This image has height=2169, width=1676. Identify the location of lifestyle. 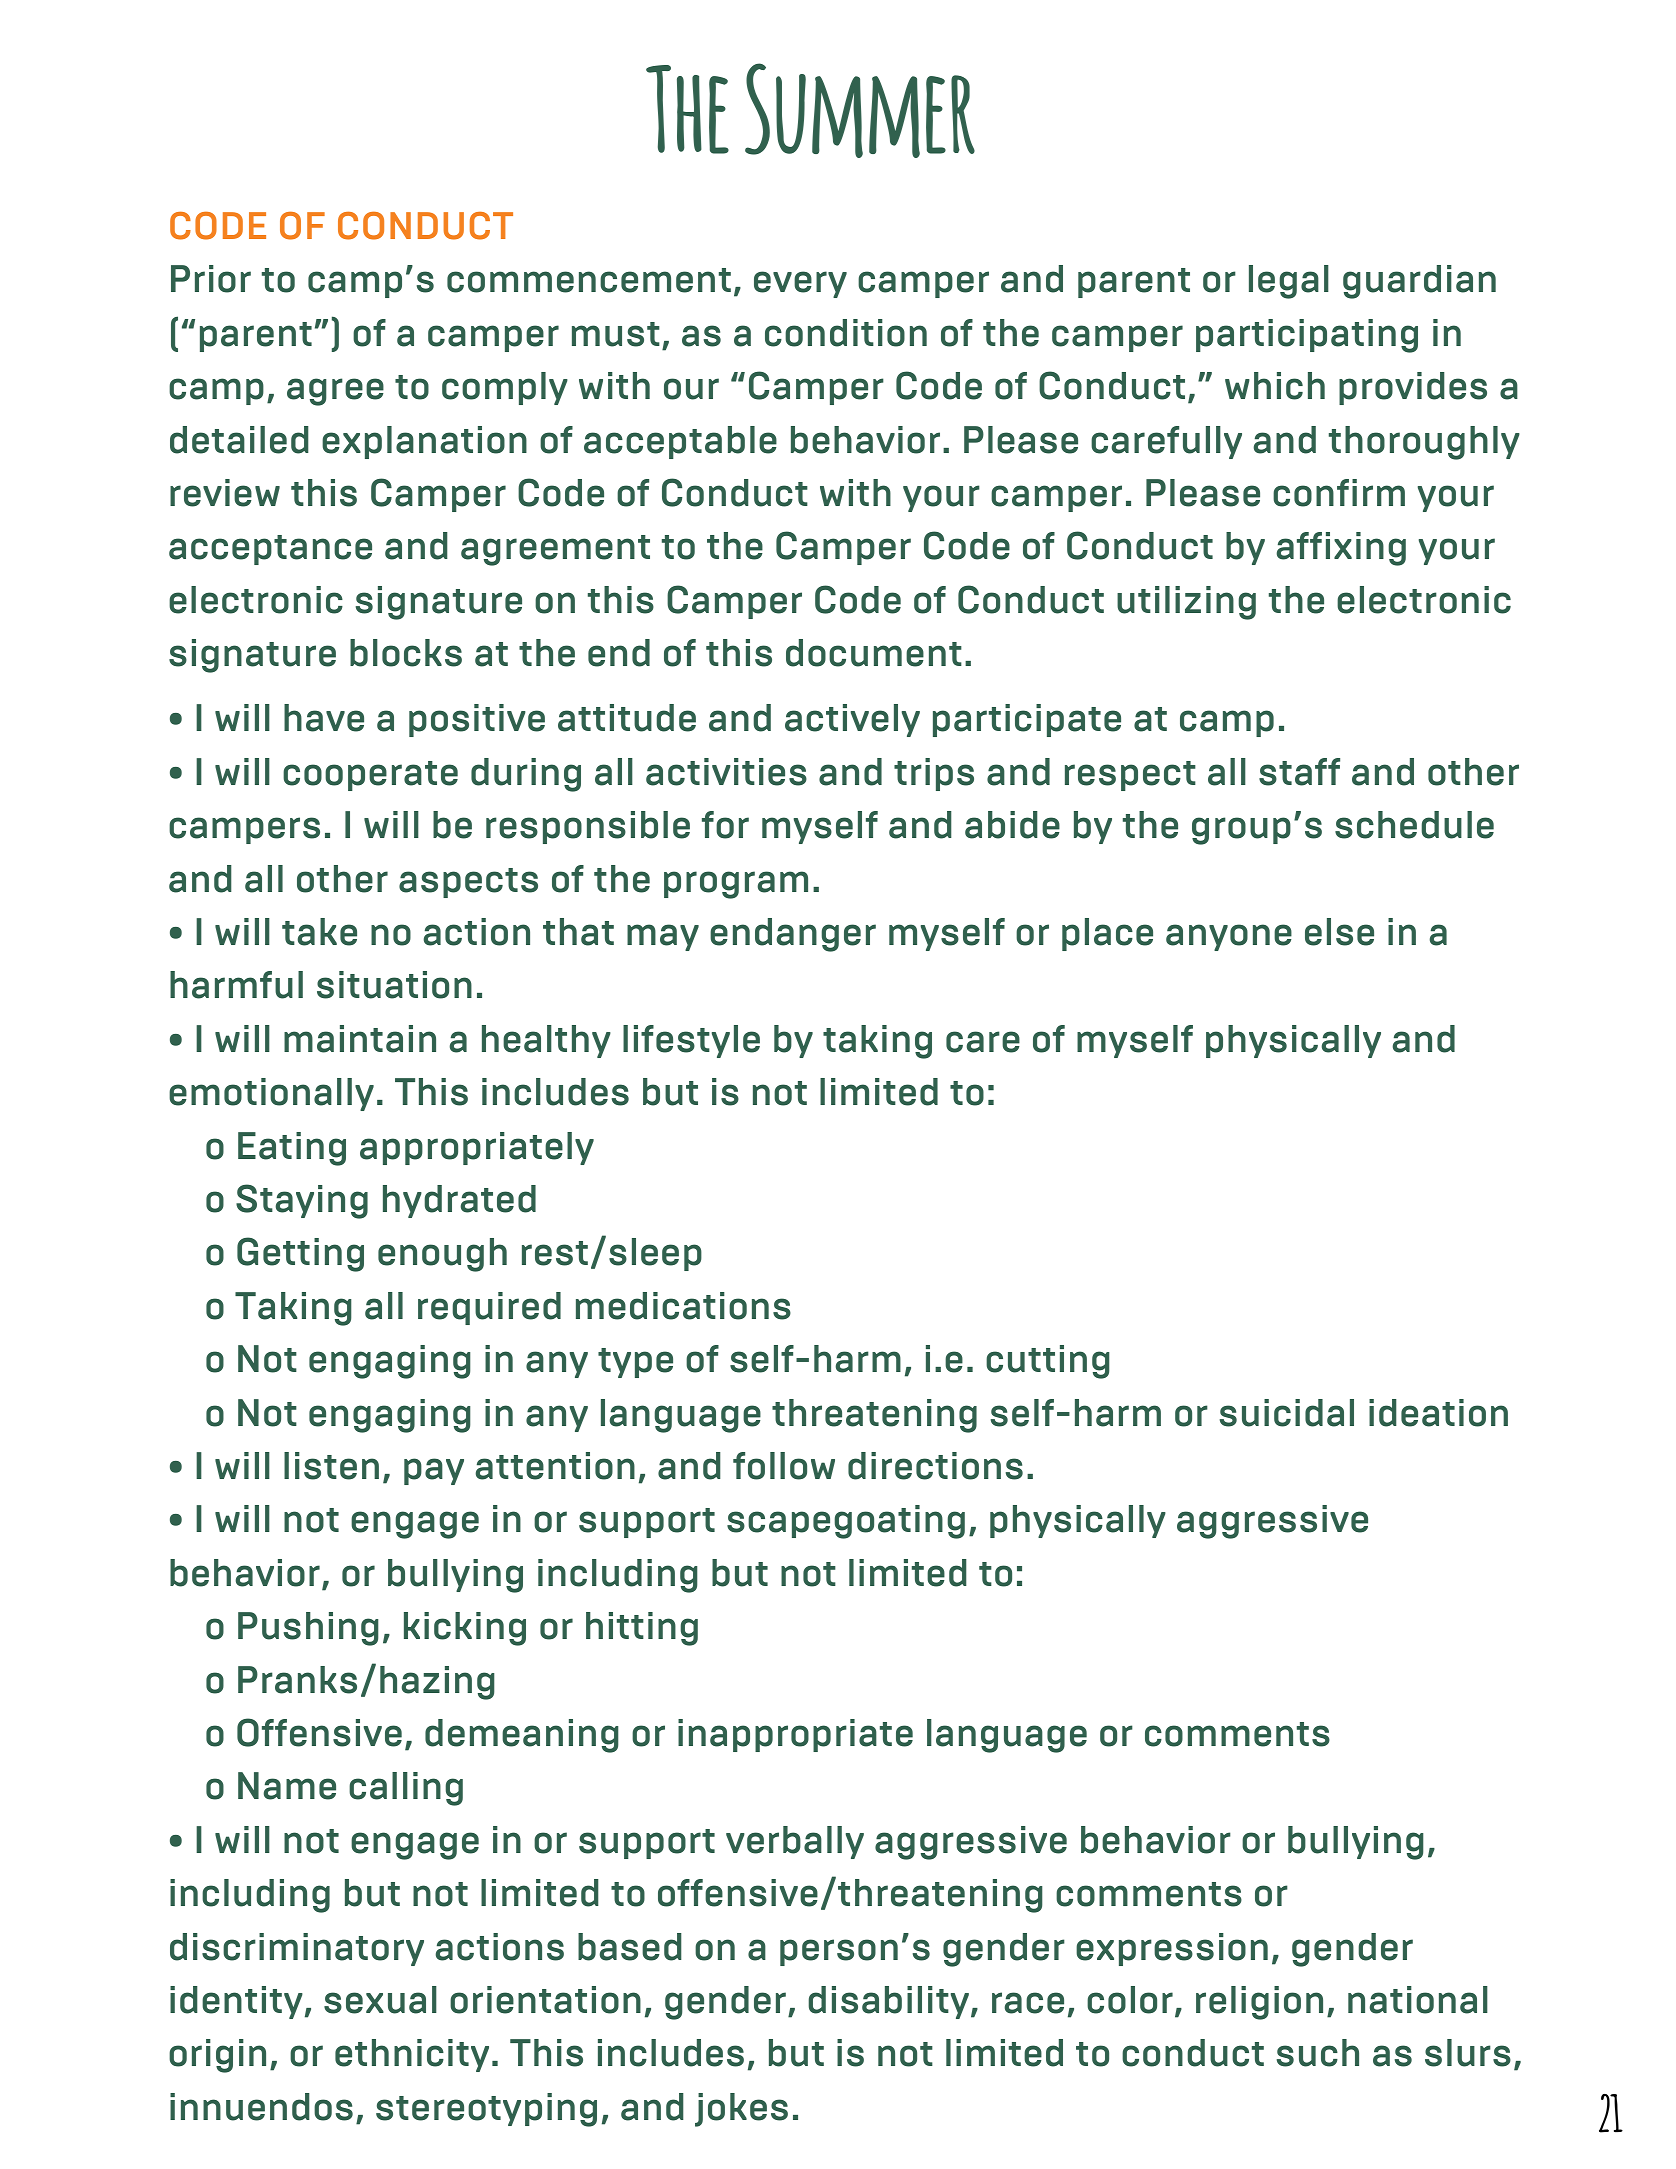
(691, 1041).
